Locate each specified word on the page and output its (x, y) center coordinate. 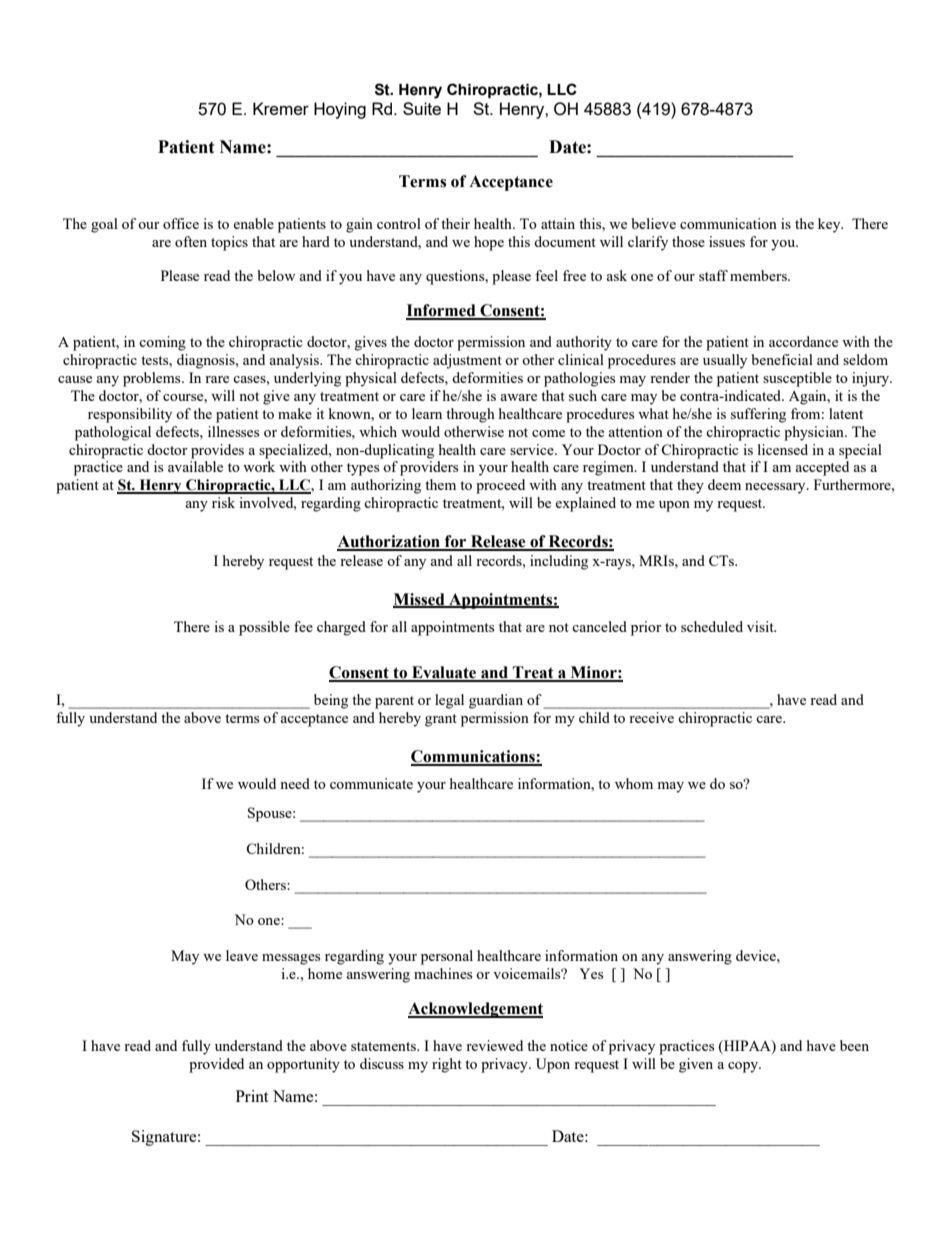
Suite (422, 108)
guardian (496, 701)
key (830, 225)
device (757, 955)
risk (223, 502)
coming (162, 343)
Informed (442, 311)
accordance (803, 341)
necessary (776, 488)
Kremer (281, 108)
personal (447, 957)
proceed (500, 486)
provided (216, 1065)
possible (264, 628)
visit (761, 626)
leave (242, 955)
